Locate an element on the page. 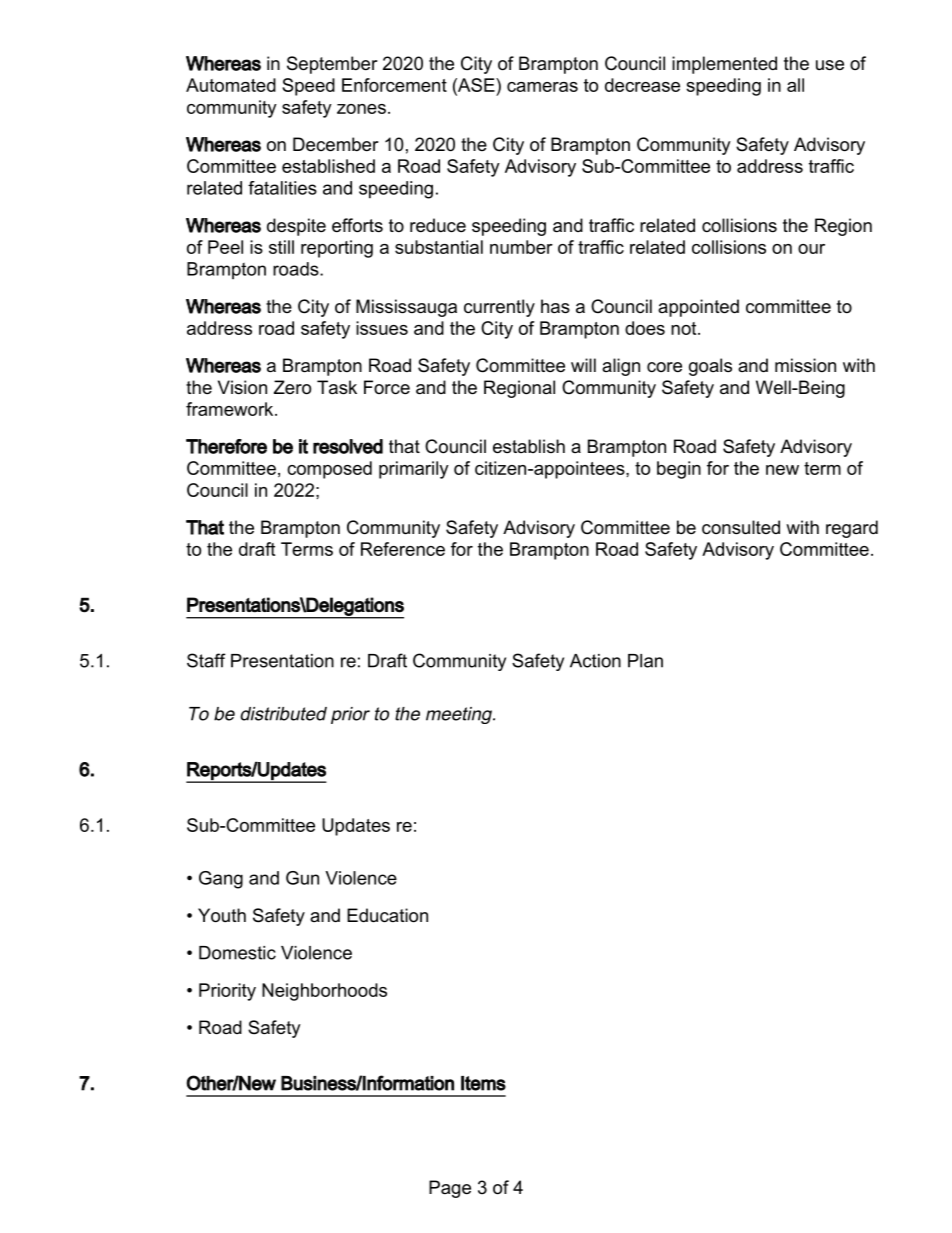  consulted is located at coordinates (741, 527).
